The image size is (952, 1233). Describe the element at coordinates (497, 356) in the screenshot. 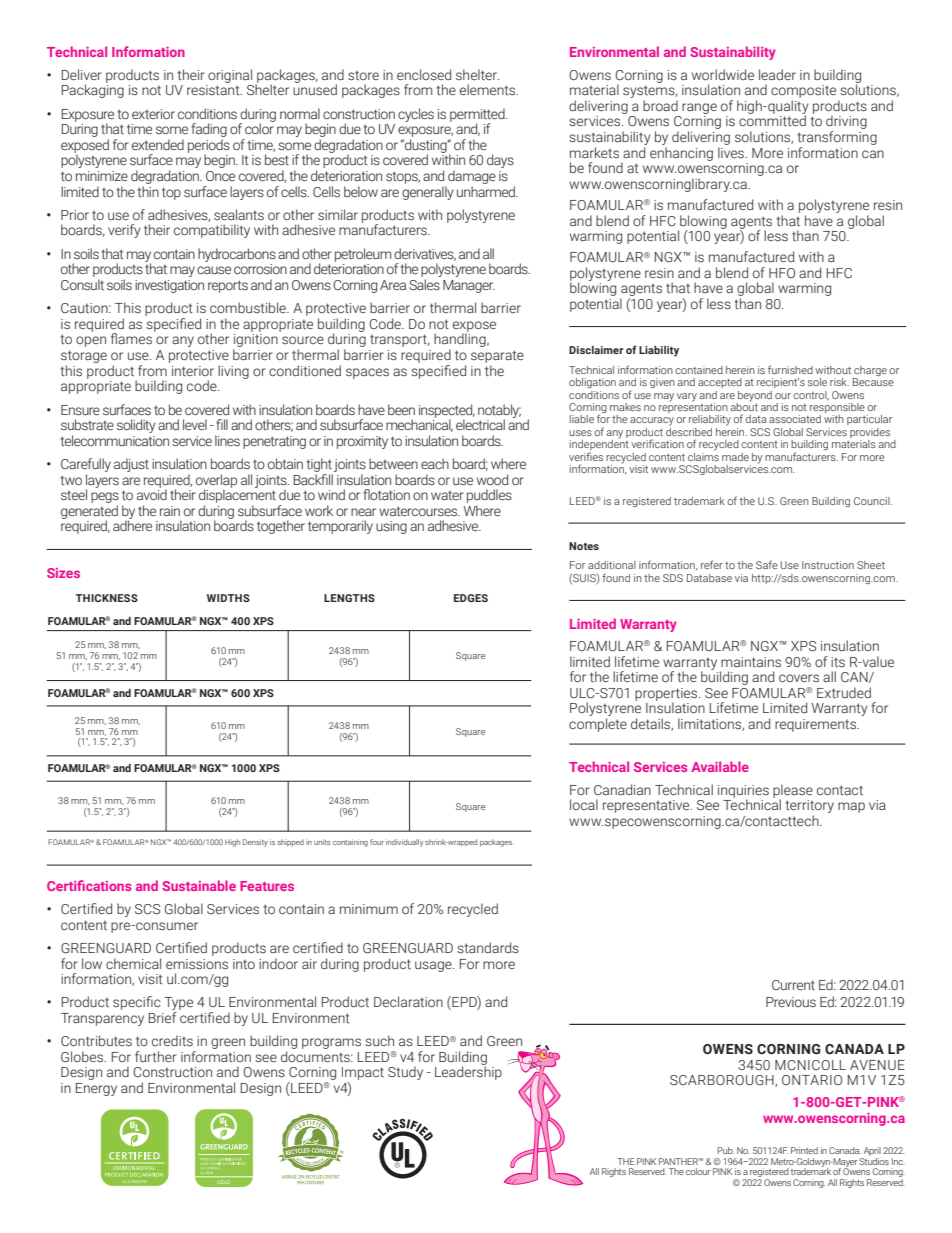

I see `separate` at that location.
